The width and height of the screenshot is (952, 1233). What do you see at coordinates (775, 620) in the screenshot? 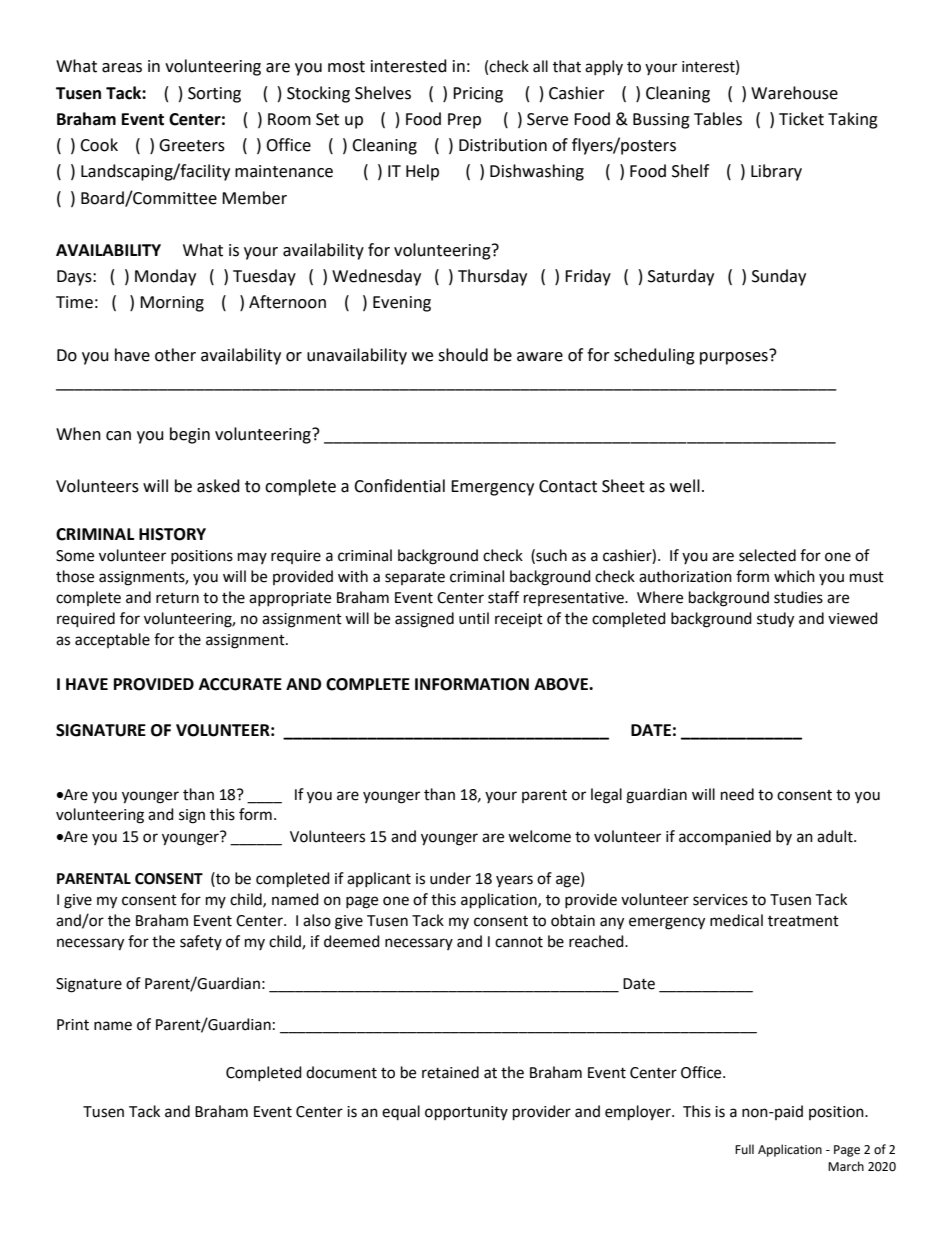
I see `study` at bounding box center [775, 620].
